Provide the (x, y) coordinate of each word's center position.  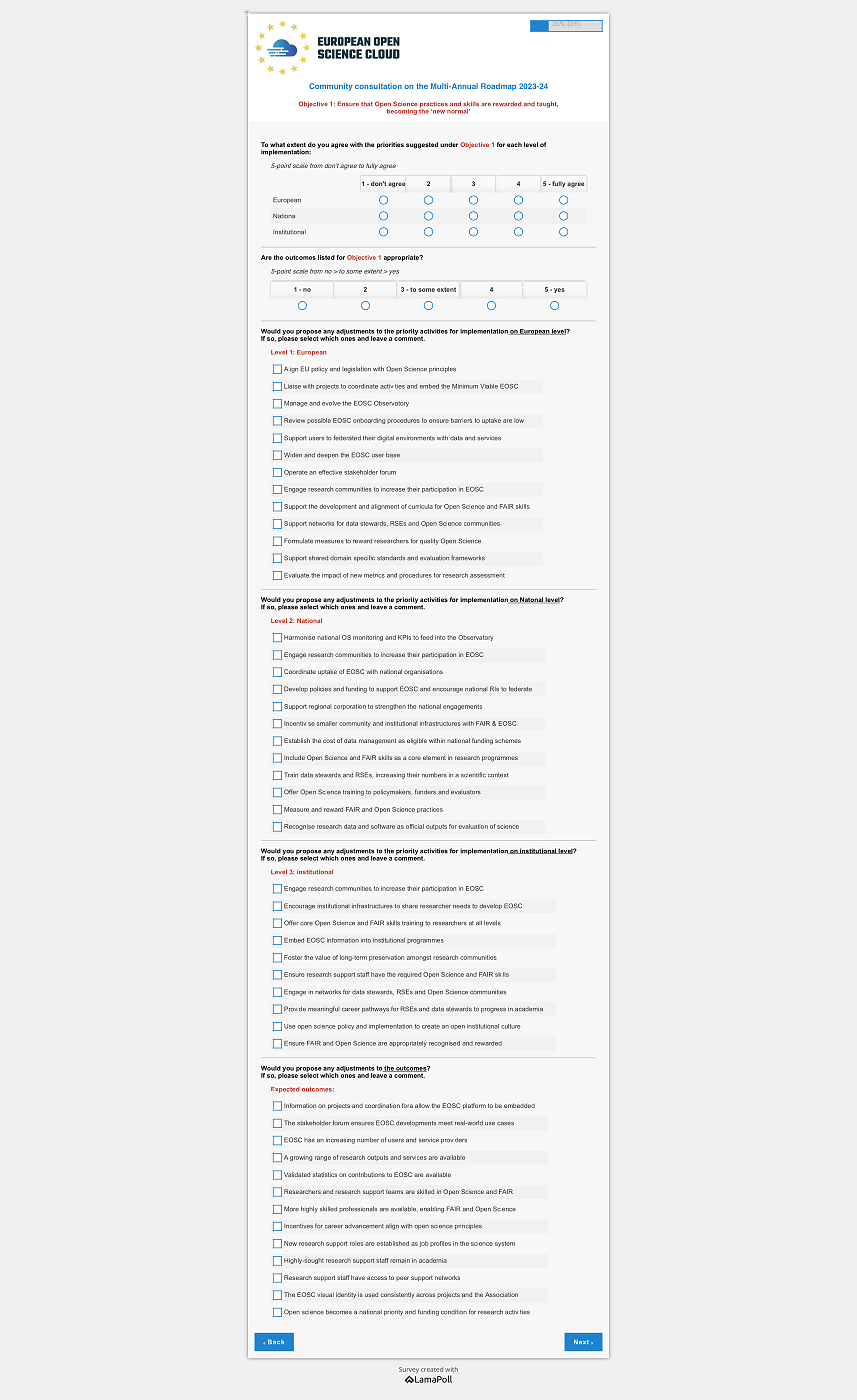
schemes (508, 740)
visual (325, 1294)
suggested (422, 145)
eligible (417, 741)
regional (320, 707)
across (425, 1295)
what (277, 146)
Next (581, 1341)
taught (547, 104)
